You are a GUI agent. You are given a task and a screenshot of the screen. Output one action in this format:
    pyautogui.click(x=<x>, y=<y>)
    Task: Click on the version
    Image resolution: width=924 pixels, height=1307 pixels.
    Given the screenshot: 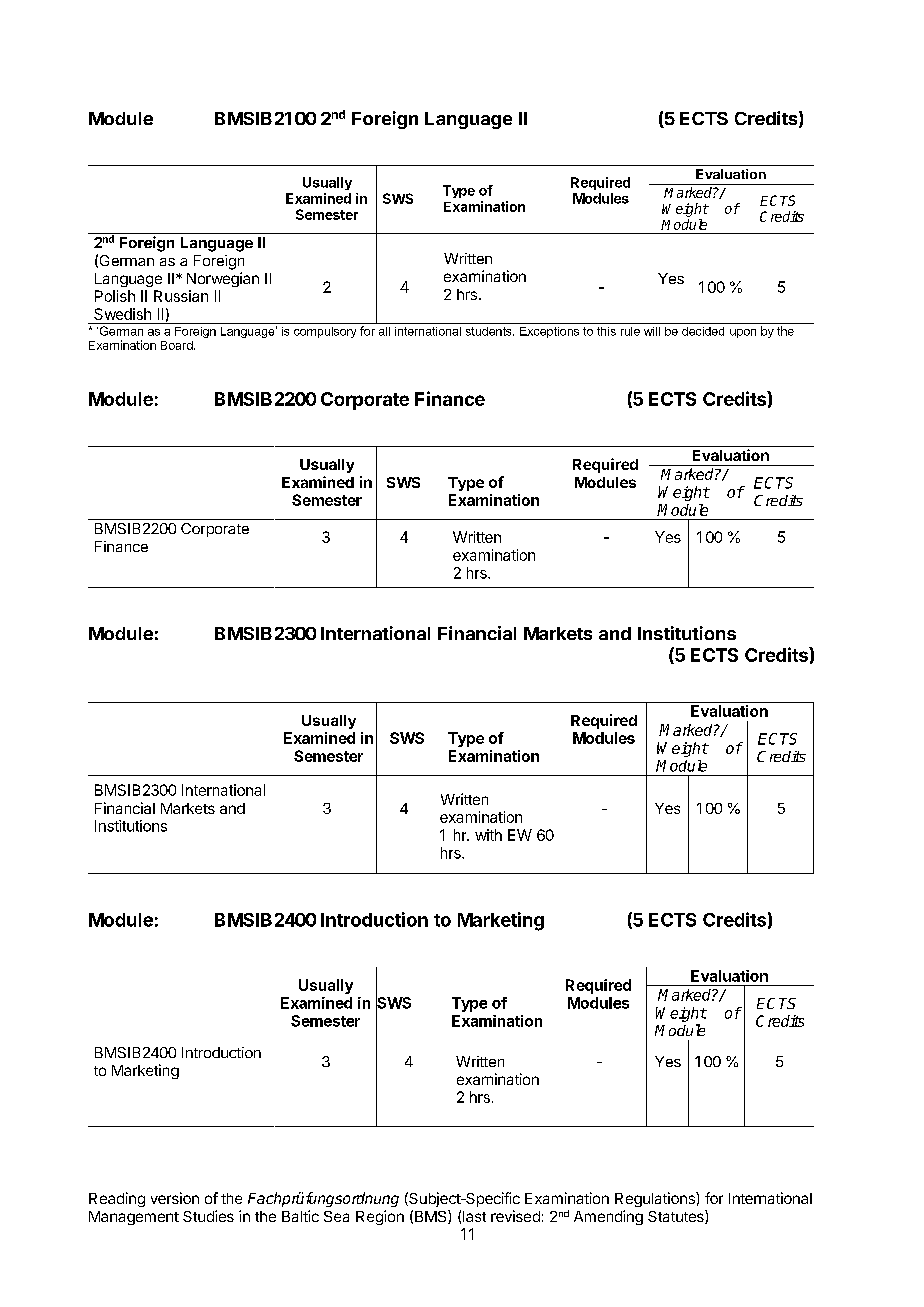 What is the action you would take?
    pyautogui.click(x=175, y=1198)
